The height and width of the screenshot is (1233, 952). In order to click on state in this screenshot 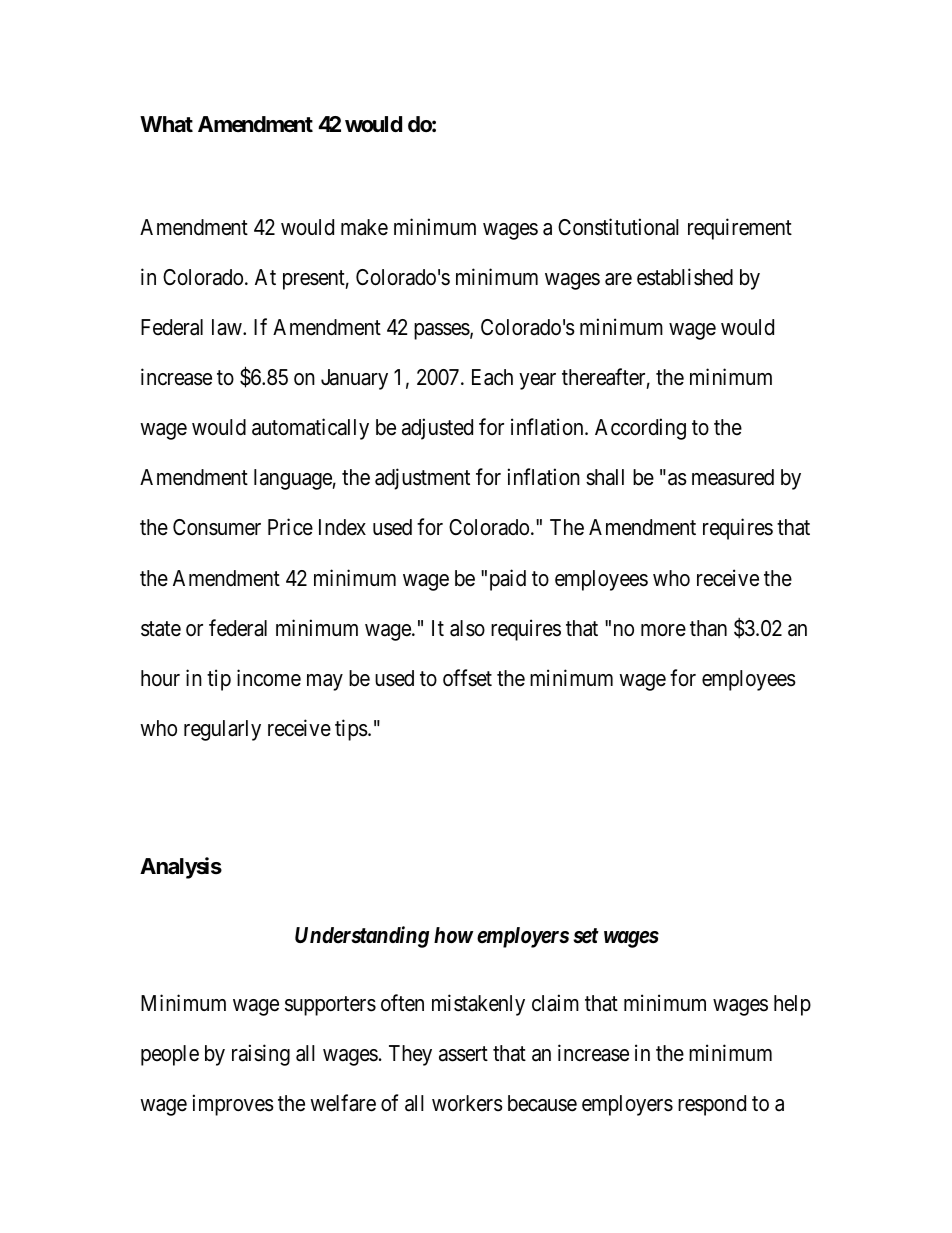, I will do `click(161, 629)`.
